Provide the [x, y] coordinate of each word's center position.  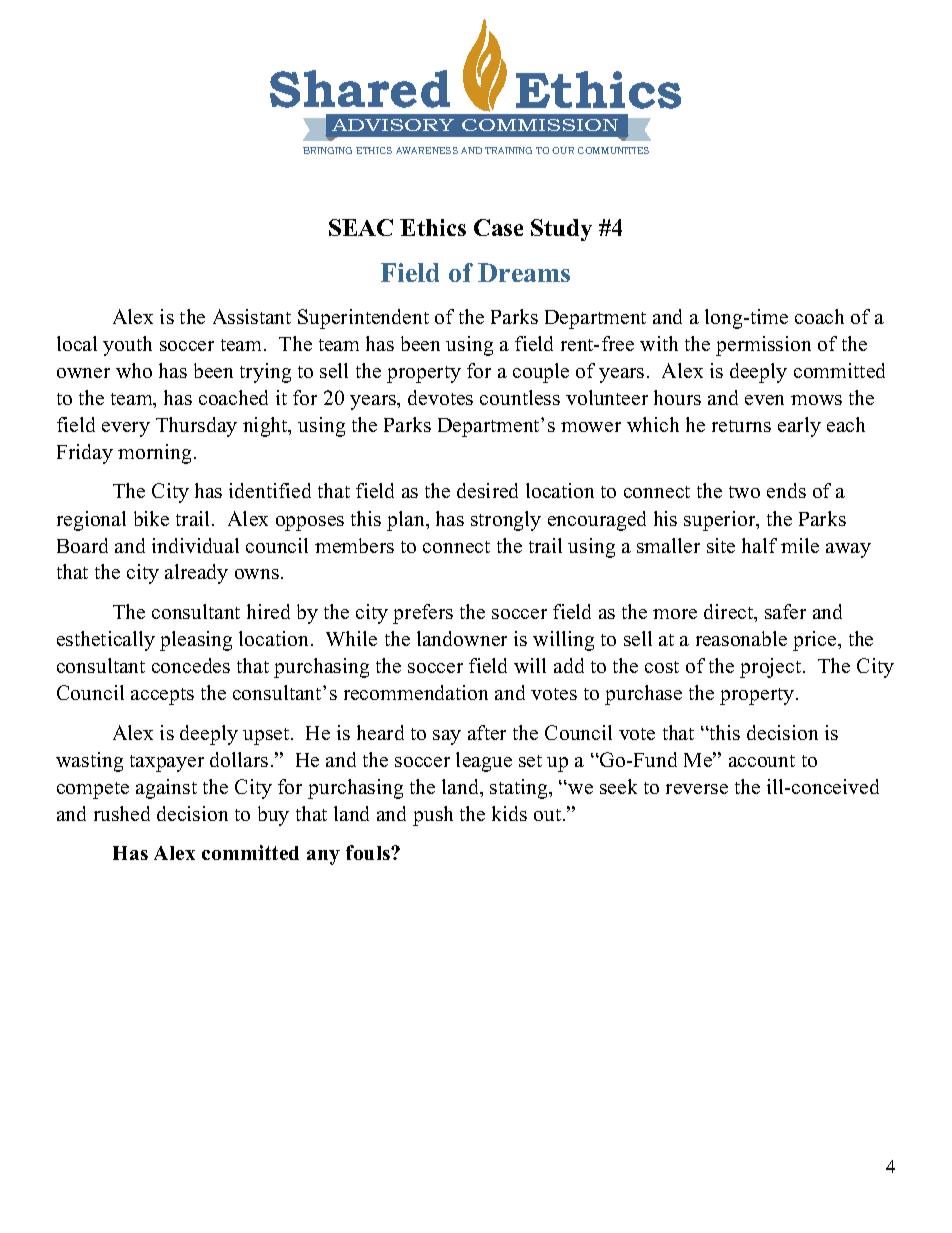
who [134, 370]
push [433, 816]
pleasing [196, 641]
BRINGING [327, 150]
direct [730, 613]
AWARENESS [427, 150]
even [764, 400]
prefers [423, 614]
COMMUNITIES [613, 150]
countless [520, 397]
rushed [122, 813]
